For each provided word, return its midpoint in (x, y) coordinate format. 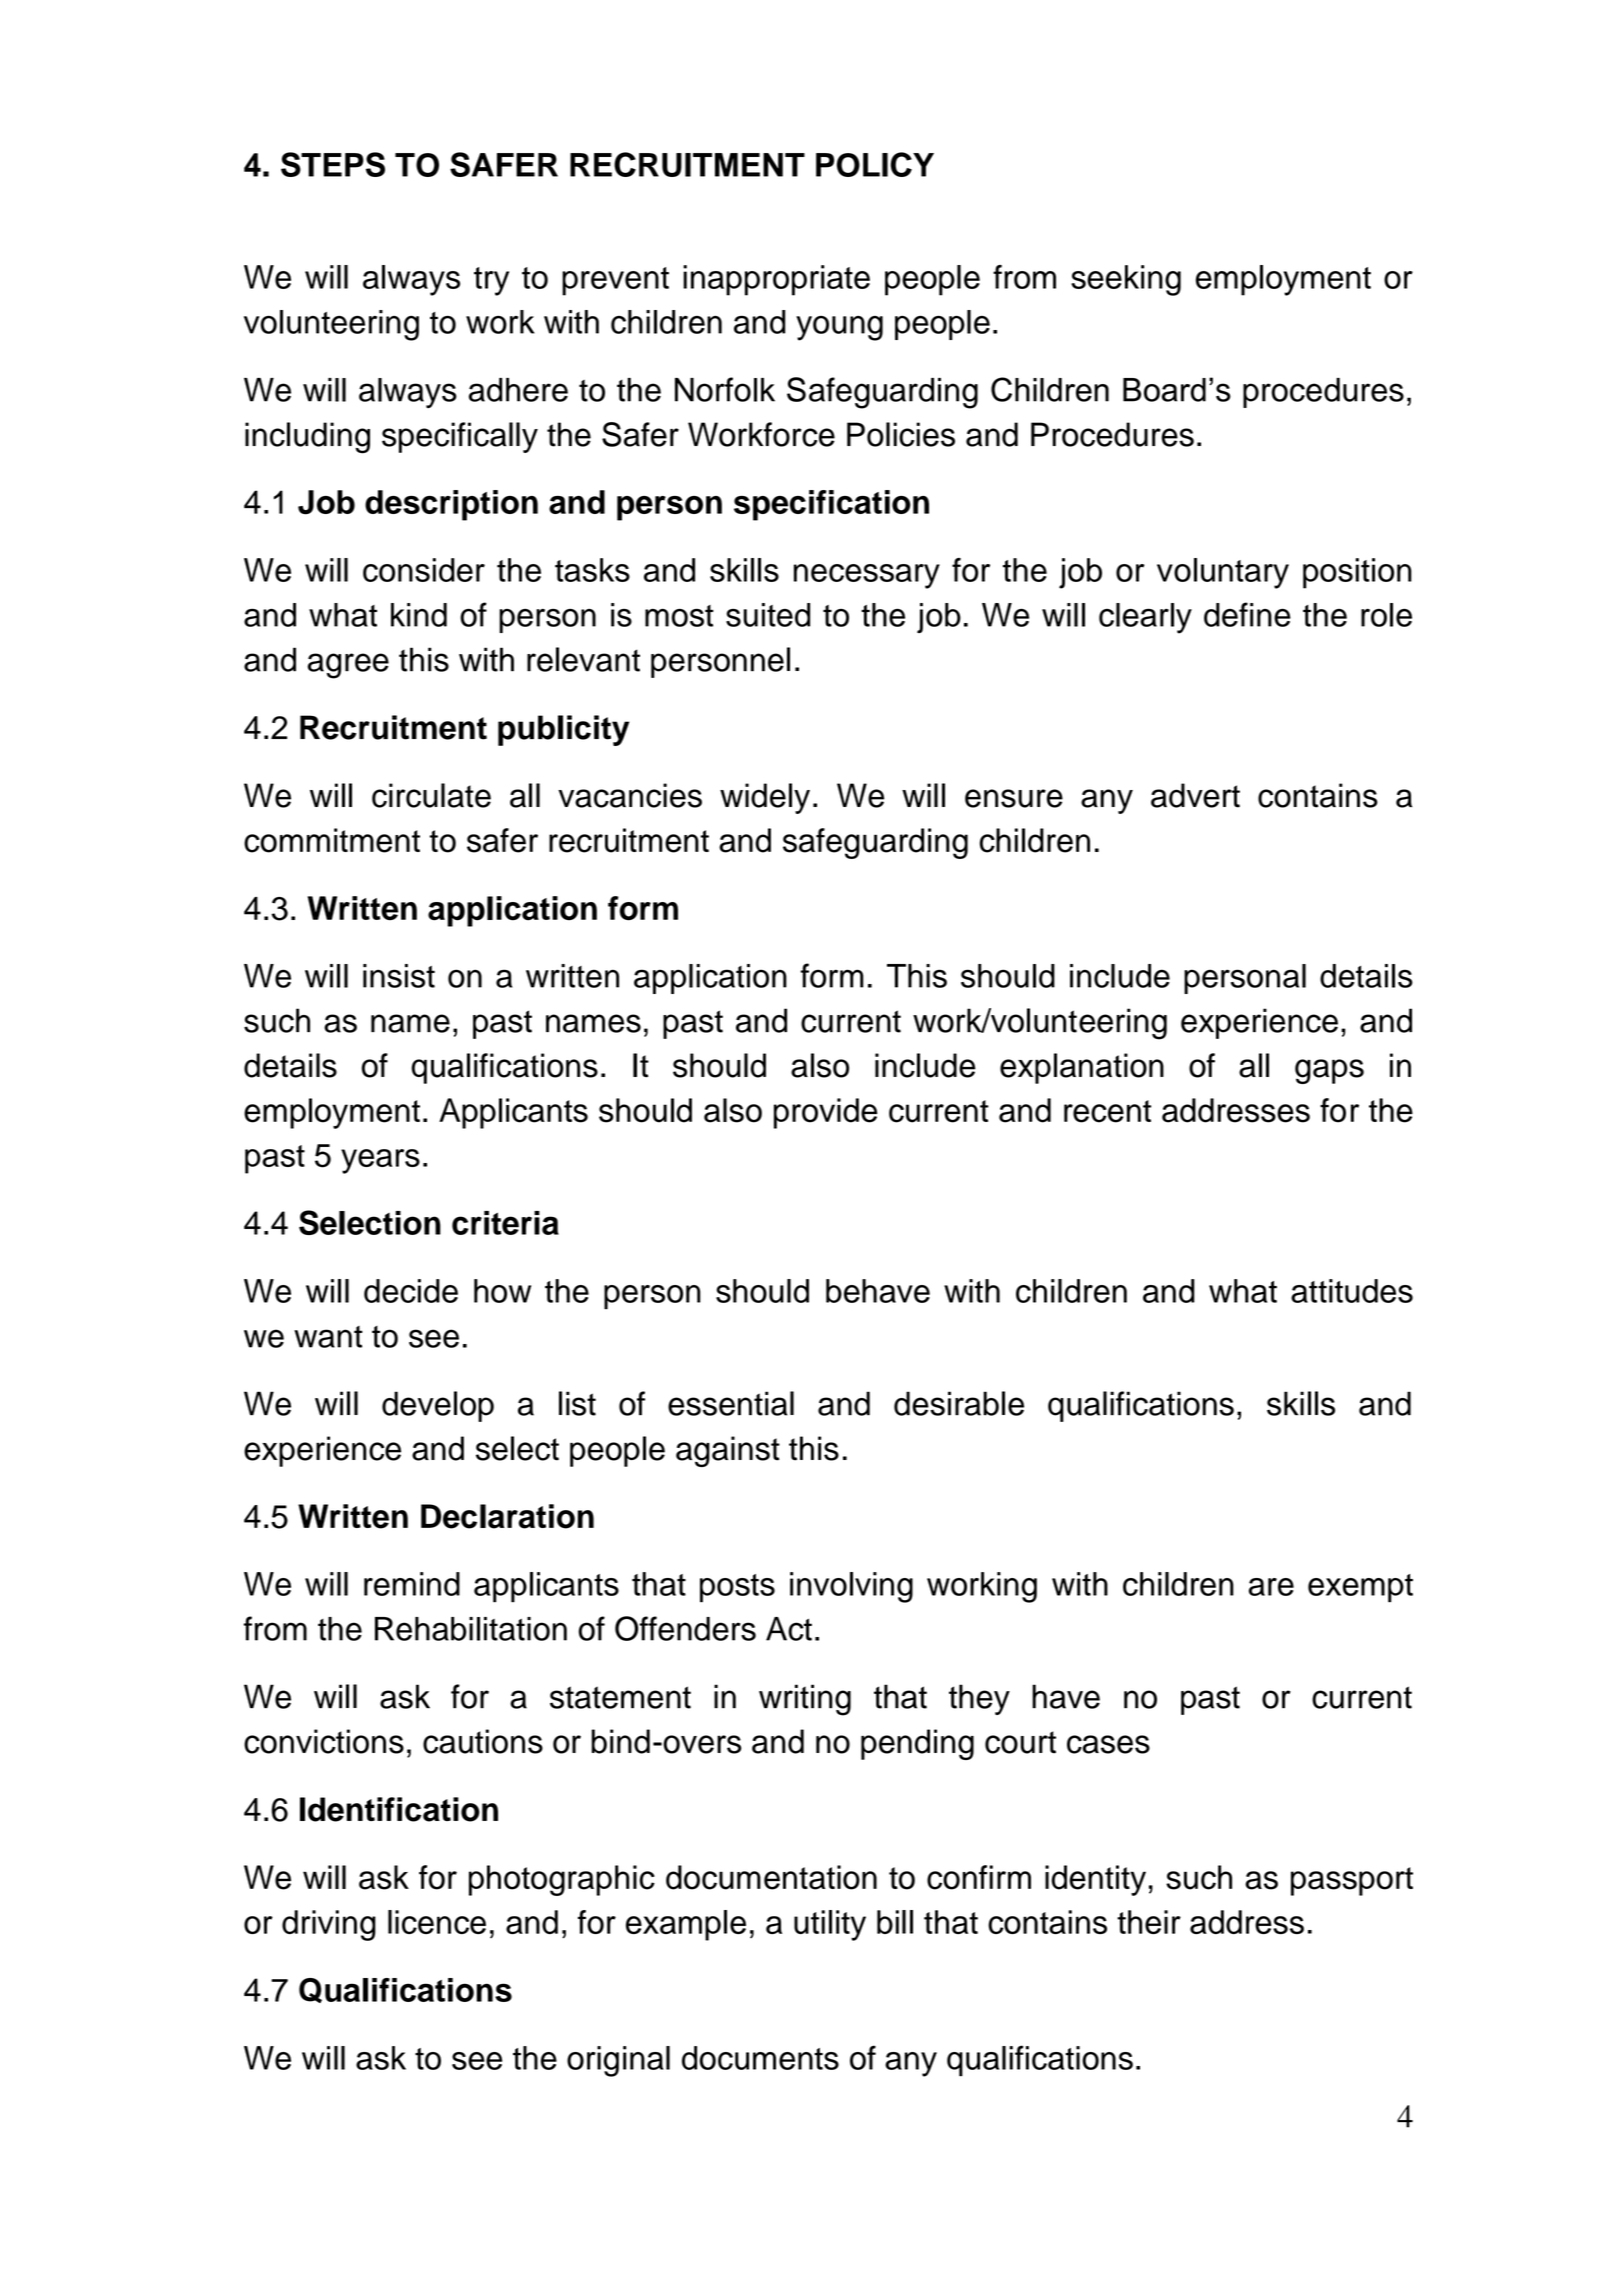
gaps (1329, 1071)
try (491, 281)
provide (825, 1113)
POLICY (875, 164)
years (380, 1161)
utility (830, 1925)
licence (437, 1922)
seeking (1126, 280)
